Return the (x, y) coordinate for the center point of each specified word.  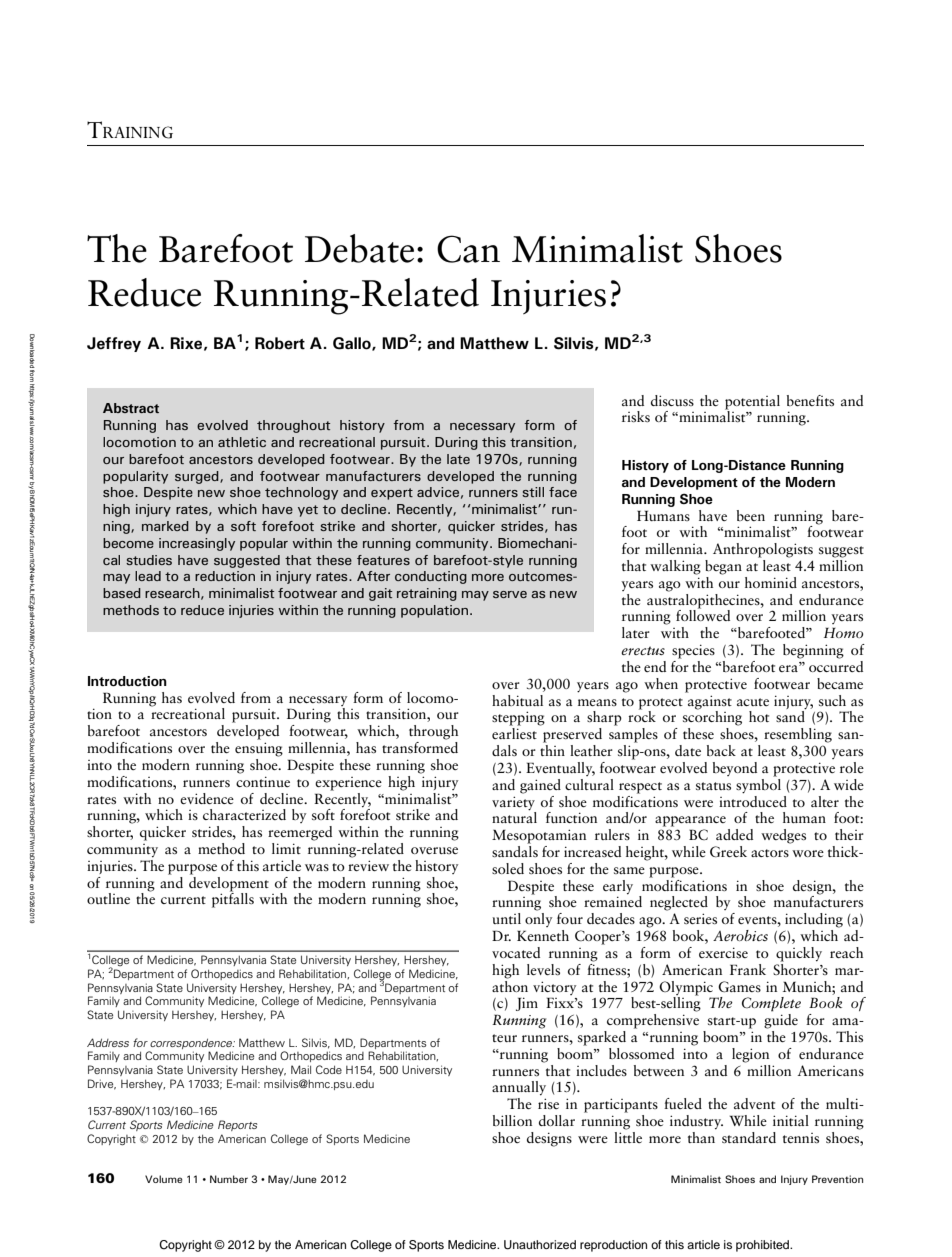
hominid (771, 582)
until (506, 918)
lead (148, 576)
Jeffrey (114, 344)
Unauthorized (540, 1245)
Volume (164, 1179)
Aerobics (740, 935)
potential (752, 402)
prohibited (764, 1246)
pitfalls (233, 899)
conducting (431, 577)
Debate (359, 248)
